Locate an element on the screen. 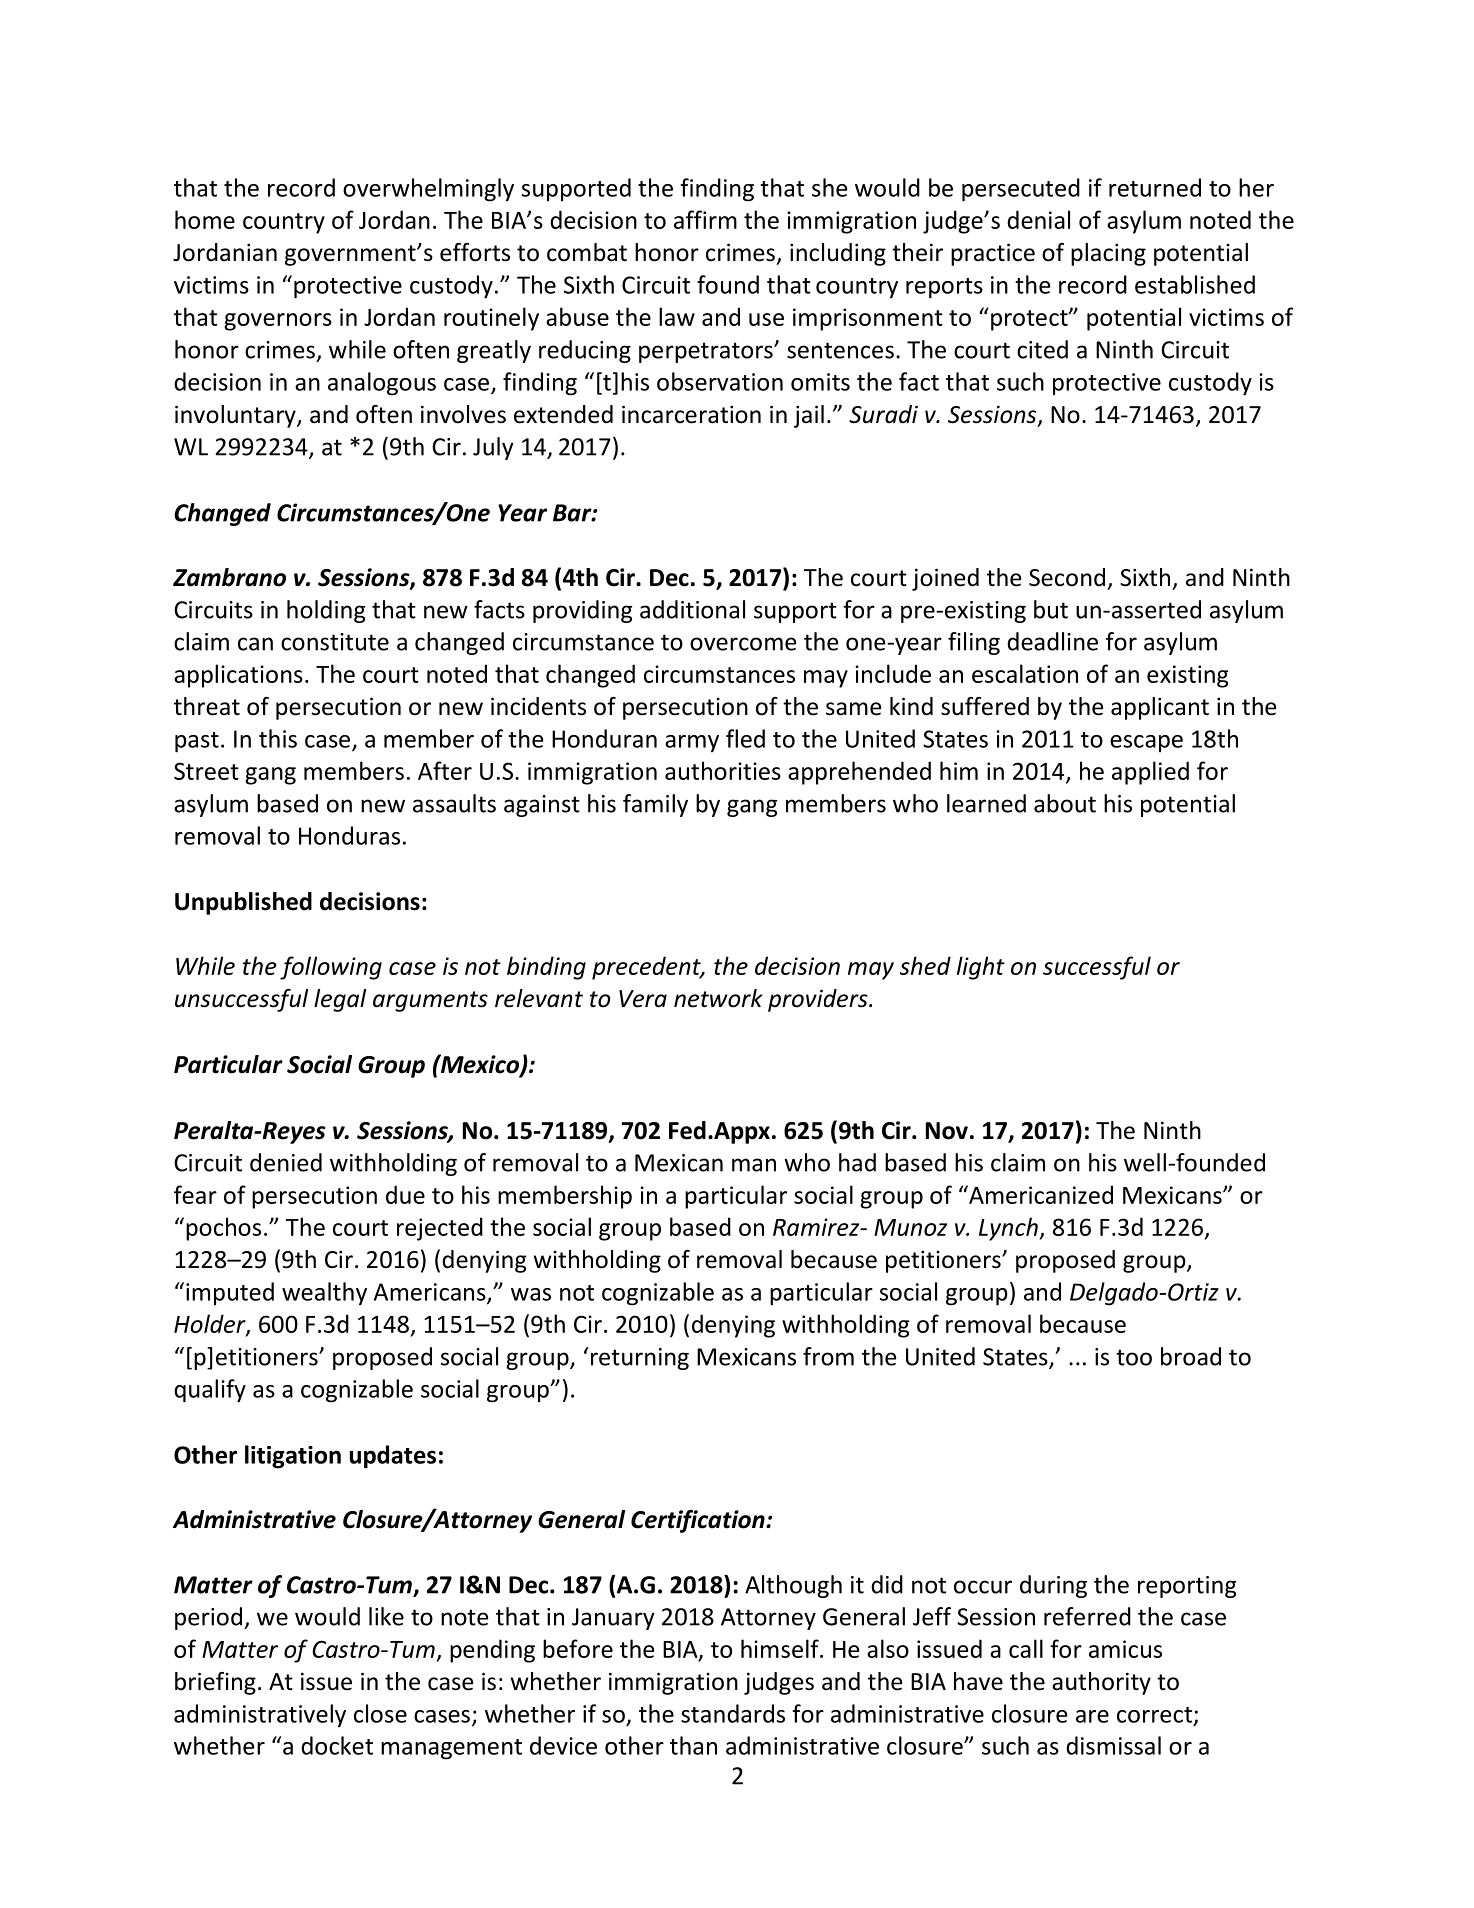 The width and height of the screenshot is (1474, 1908). following is located at coordinates (331, 968).
